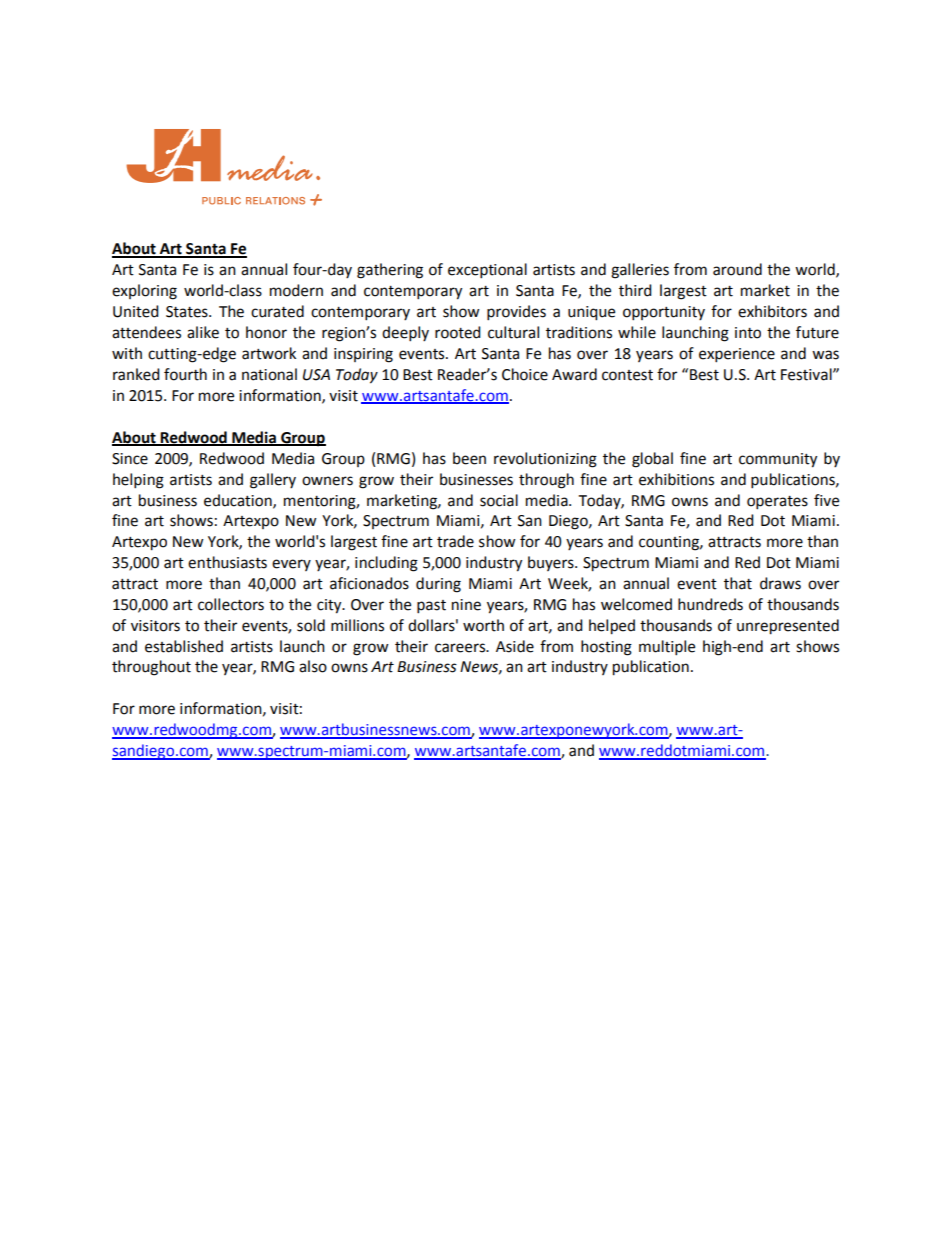  I want to click on established, so click(184, 646).
